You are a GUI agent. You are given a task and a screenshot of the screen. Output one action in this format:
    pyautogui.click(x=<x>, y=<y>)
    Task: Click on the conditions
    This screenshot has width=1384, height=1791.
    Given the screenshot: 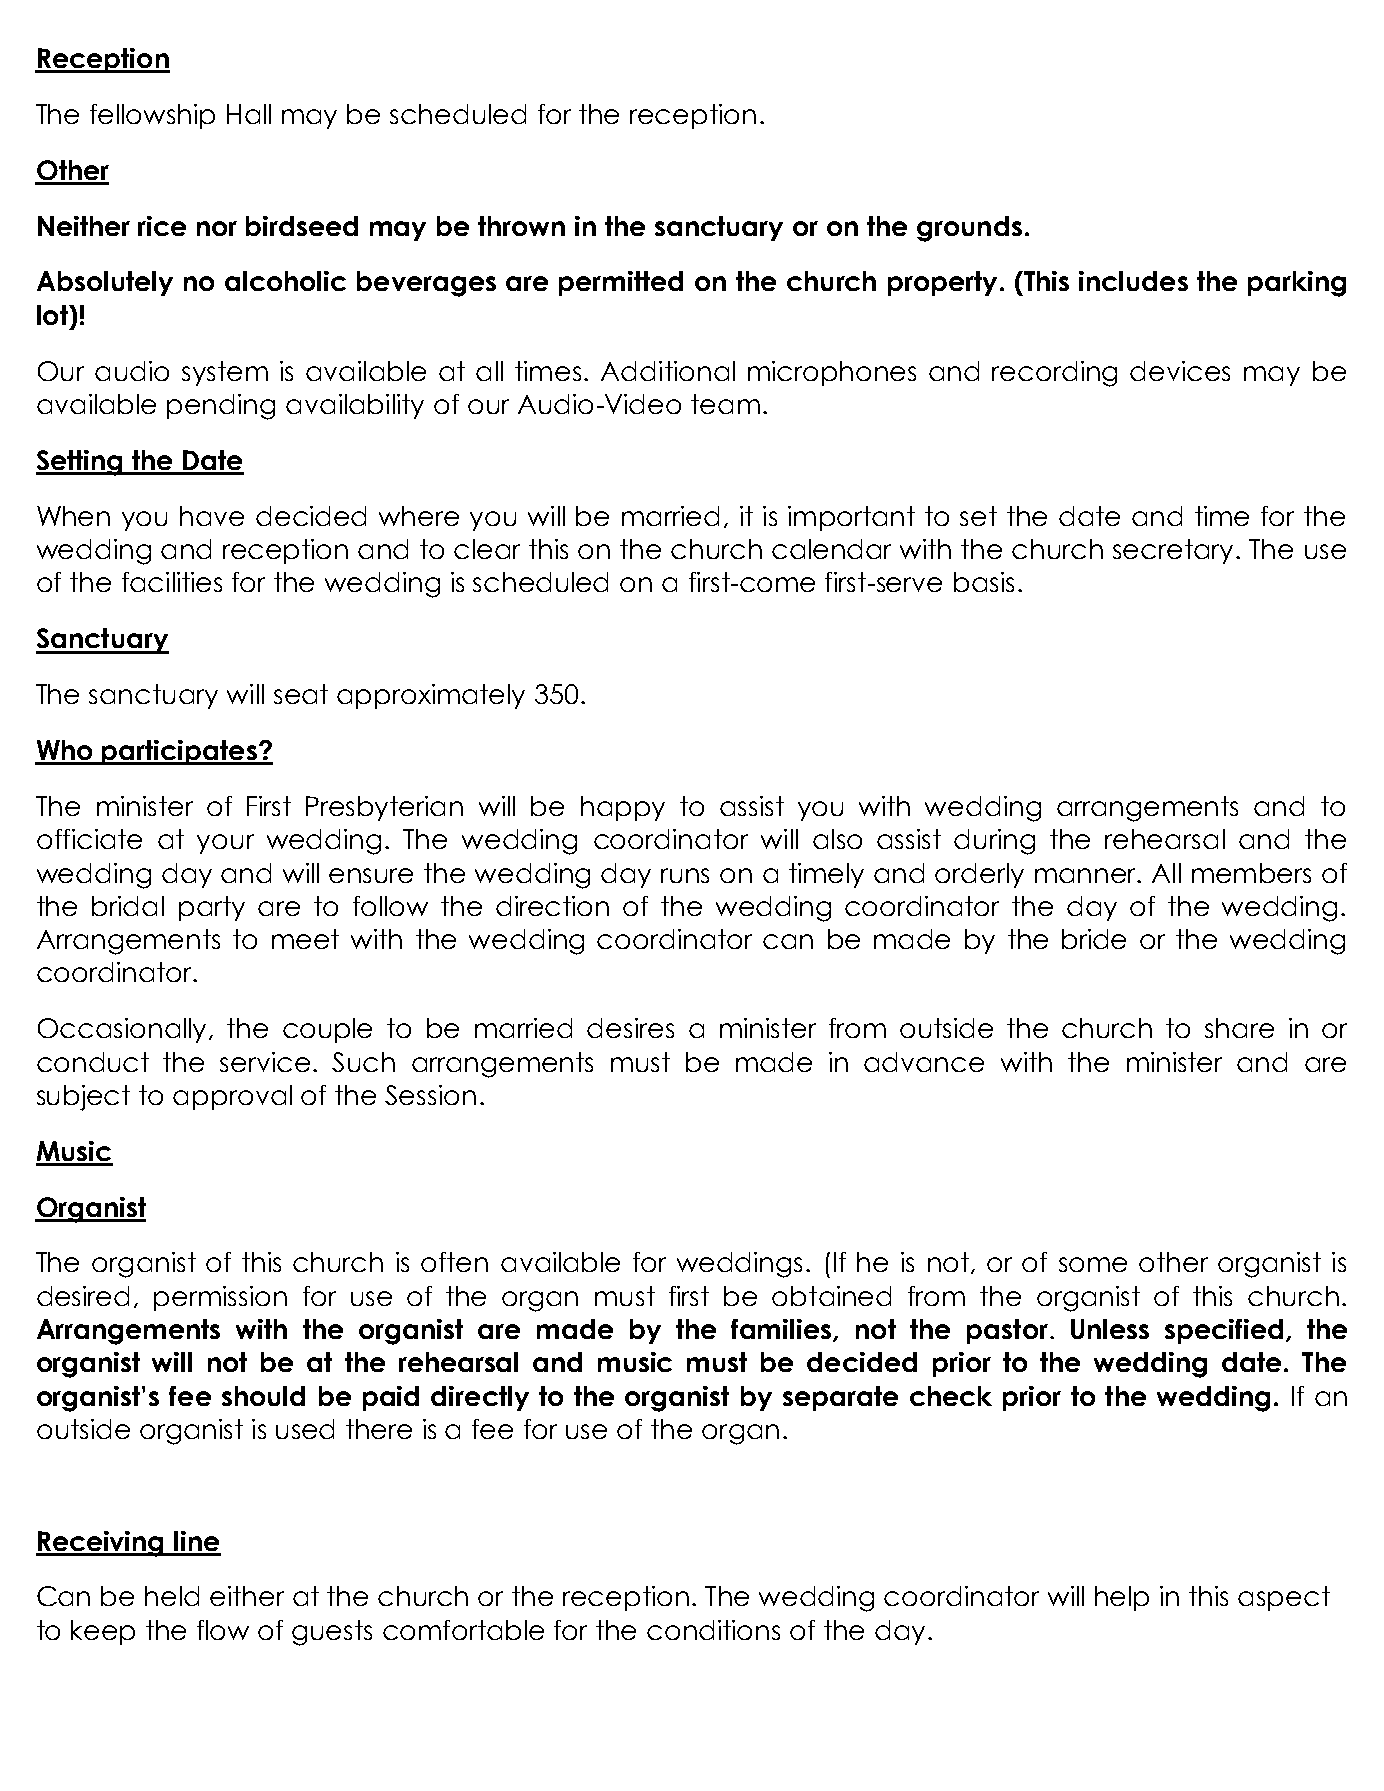 What is the action you would take?
    pyautogui.click(x=713, y=1630)
